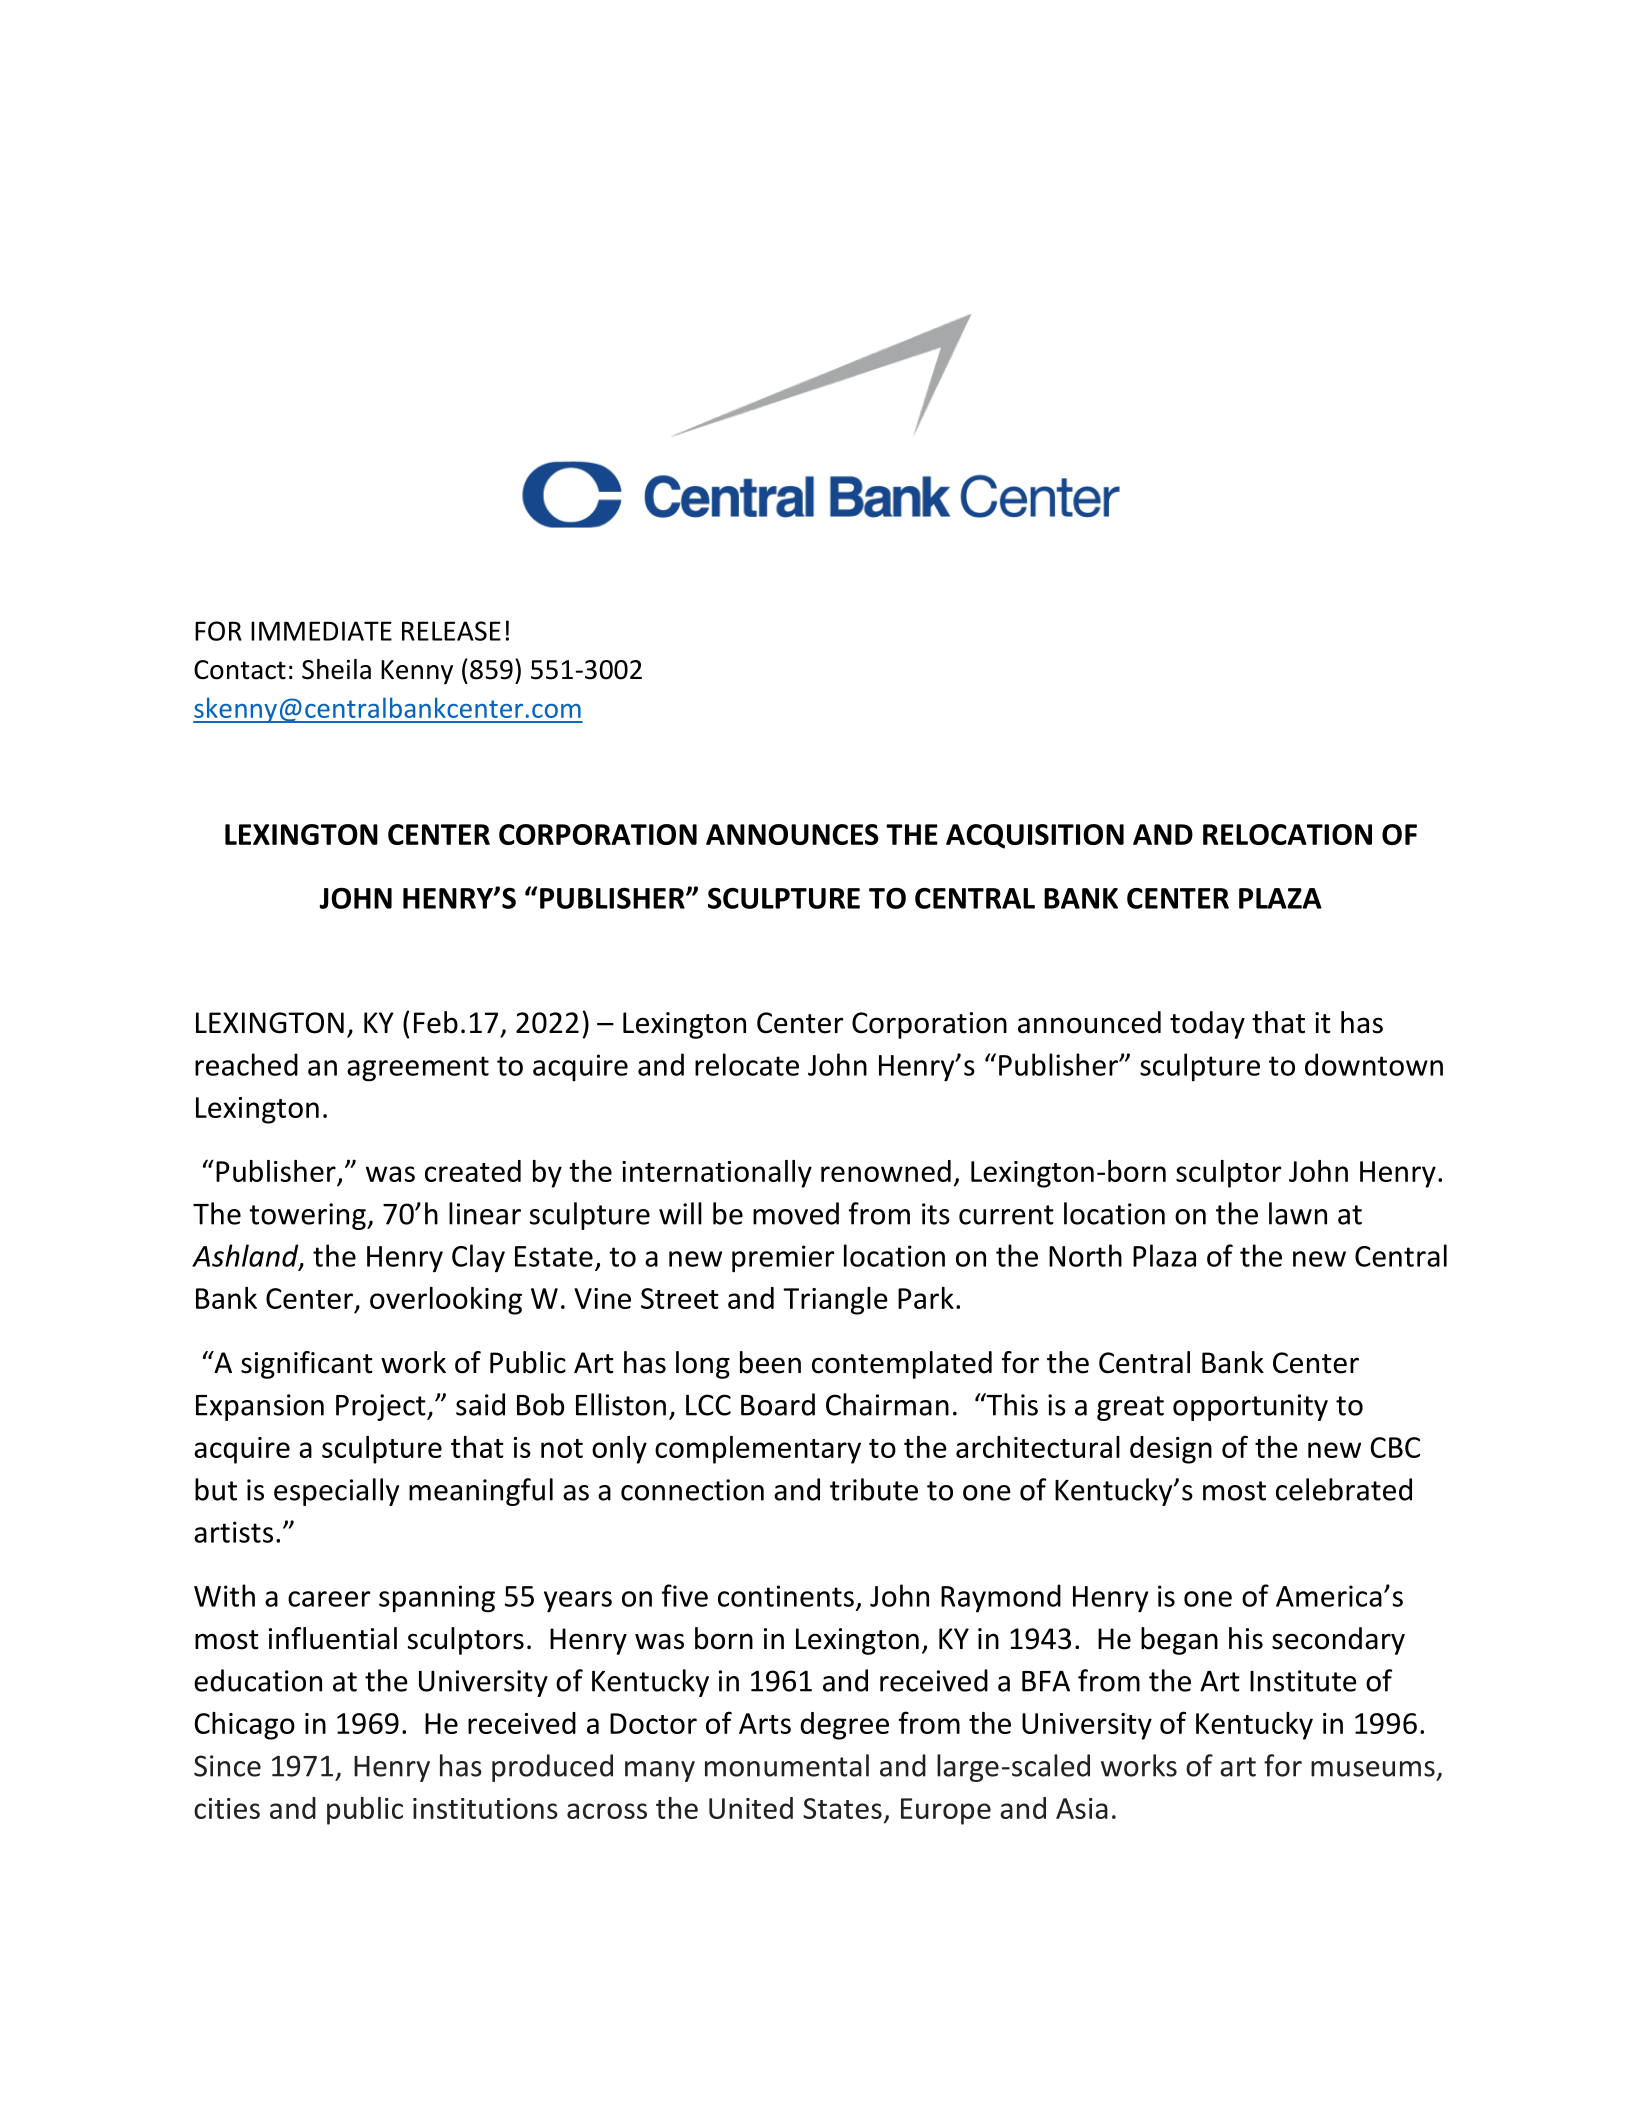  Describe the element at coordinates (886, 1171) in the page. I see `renowned` at that location.
